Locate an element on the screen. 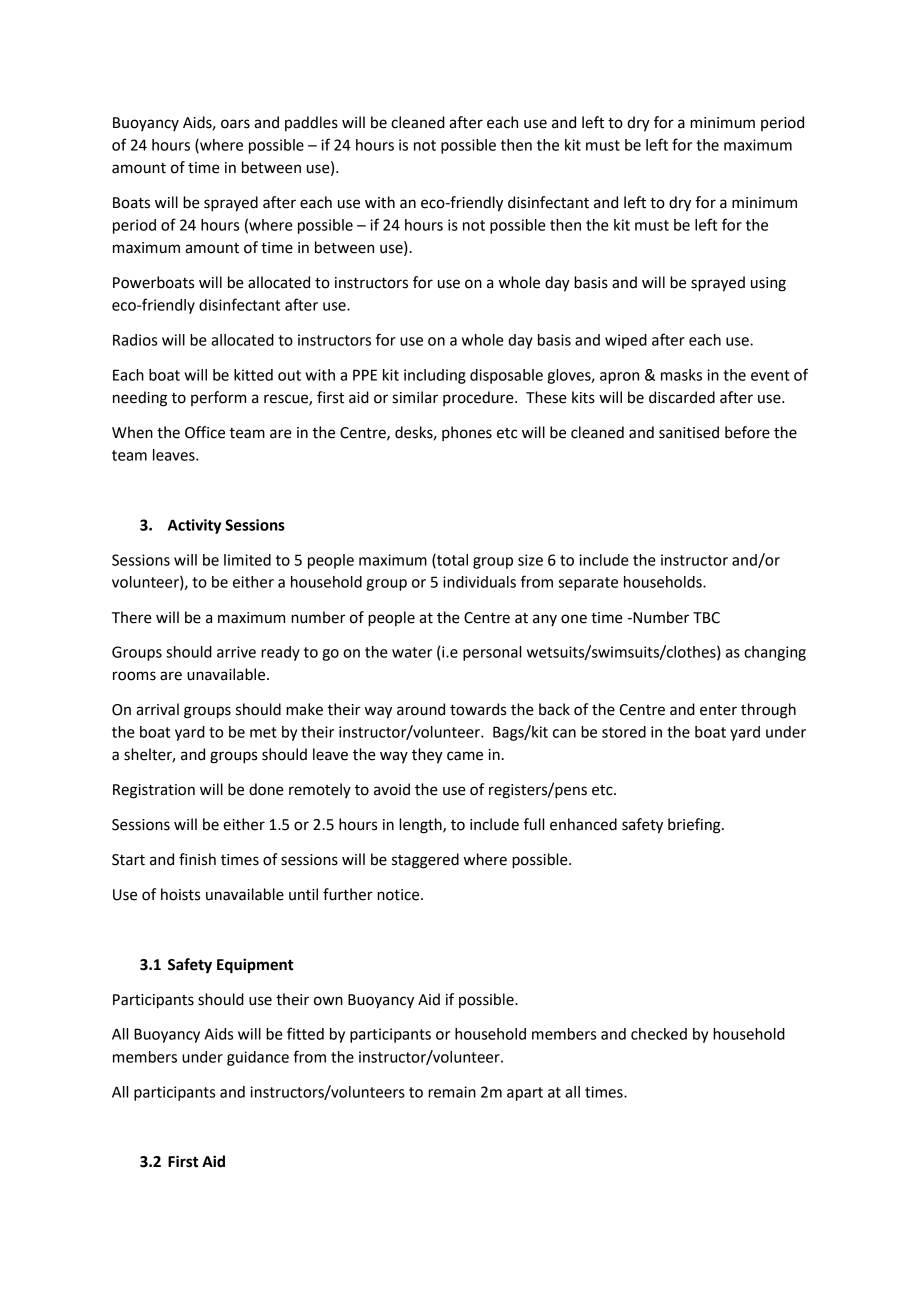 This screenshot has height=1308, width=924. phones is located at coordinates (467, 433).
